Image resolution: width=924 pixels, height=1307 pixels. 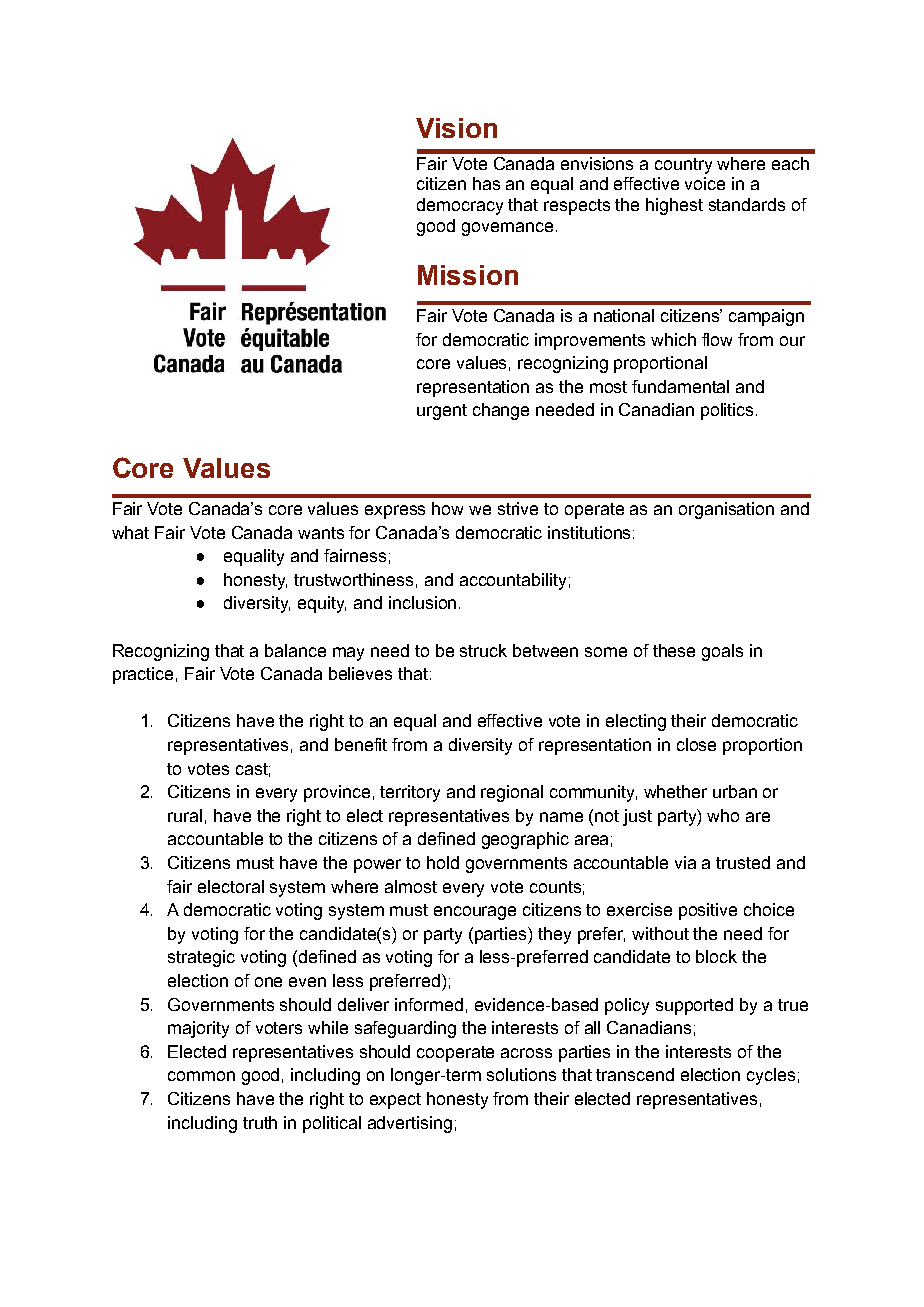 I want to click on democracy, so click(x=460, y=206).
